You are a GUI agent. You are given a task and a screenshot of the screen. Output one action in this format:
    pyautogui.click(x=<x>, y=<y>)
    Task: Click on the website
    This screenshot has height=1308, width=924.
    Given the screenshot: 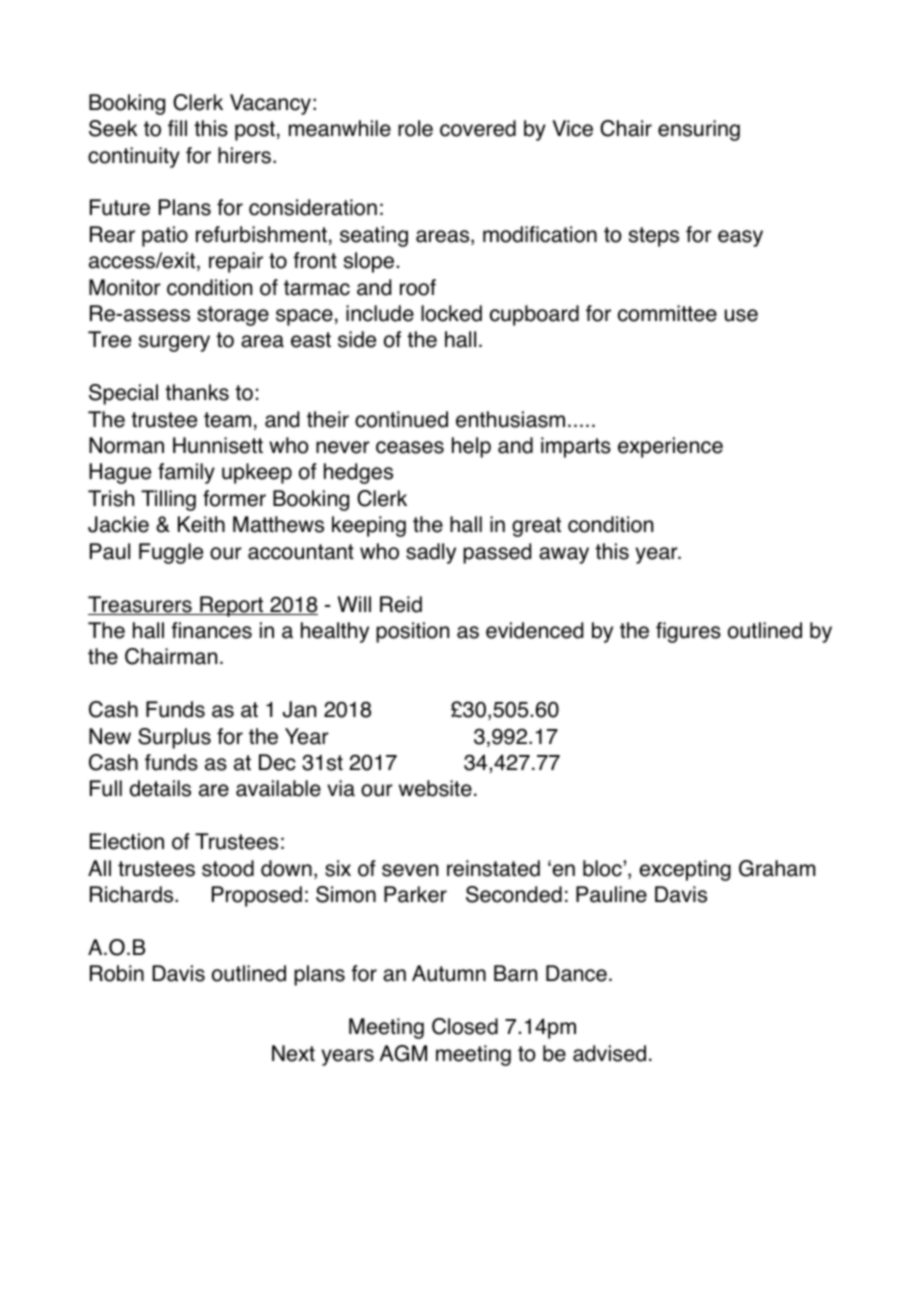 What is the action you would take?
    pyautogui.click(x=435, y=788)
